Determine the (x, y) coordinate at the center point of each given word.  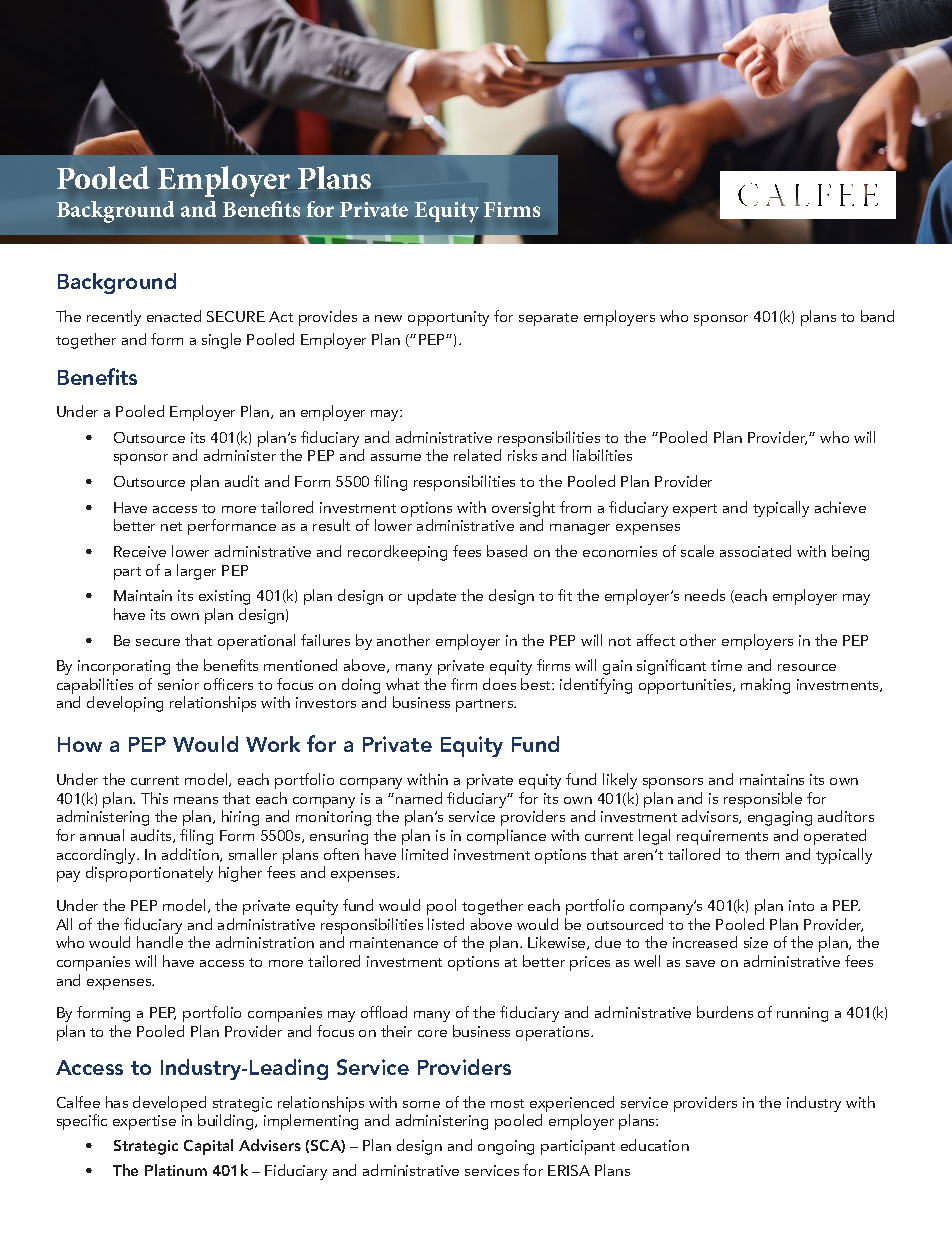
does (499, 684)
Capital (208, 1147)
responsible (763, 800)
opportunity (448, 318)
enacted (174, 316)
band (877, 316)
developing (125, 704)
